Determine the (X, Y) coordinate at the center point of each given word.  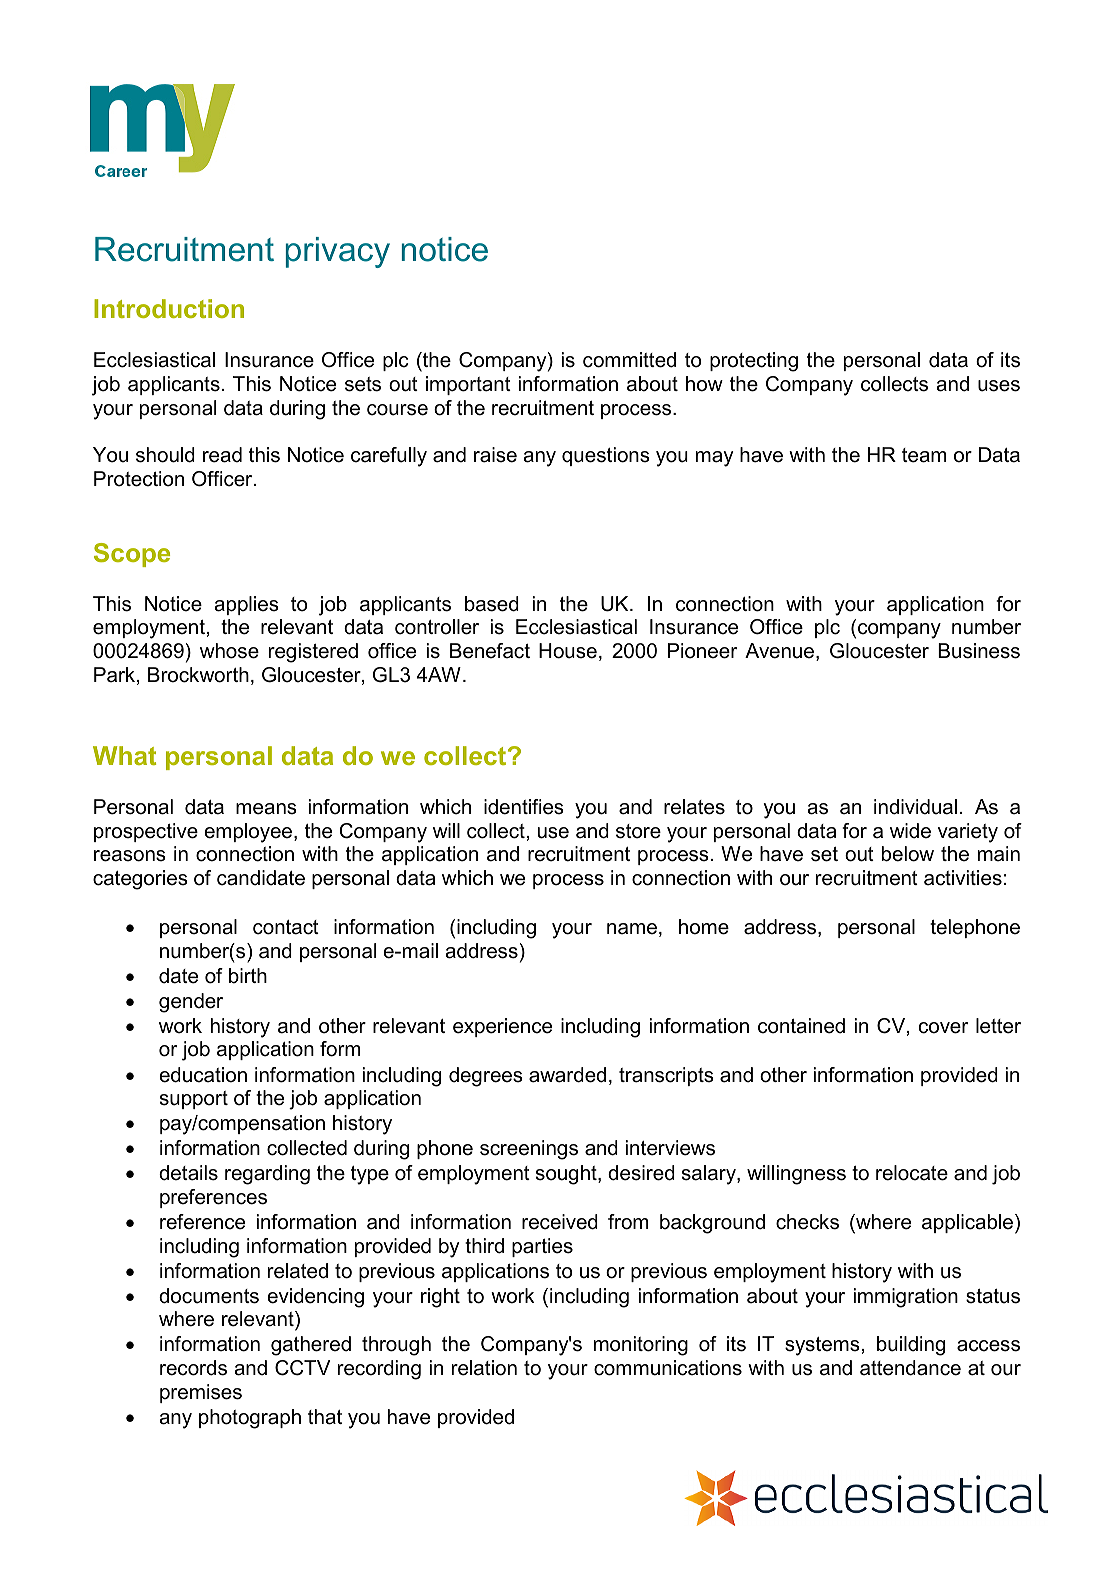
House (568, 651)
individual (915, 807)
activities (963, 878)
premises (201, 1393)
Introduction (169, 308)
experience (502, 1027)
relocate (912, 1173)
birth (248, 976)
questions (606, 456)
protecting (754, 362)
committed (629, 360)
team (924, 455)
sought (567, 1175)
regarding (267, 1175)
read (222, 455)
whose (229, 651)
